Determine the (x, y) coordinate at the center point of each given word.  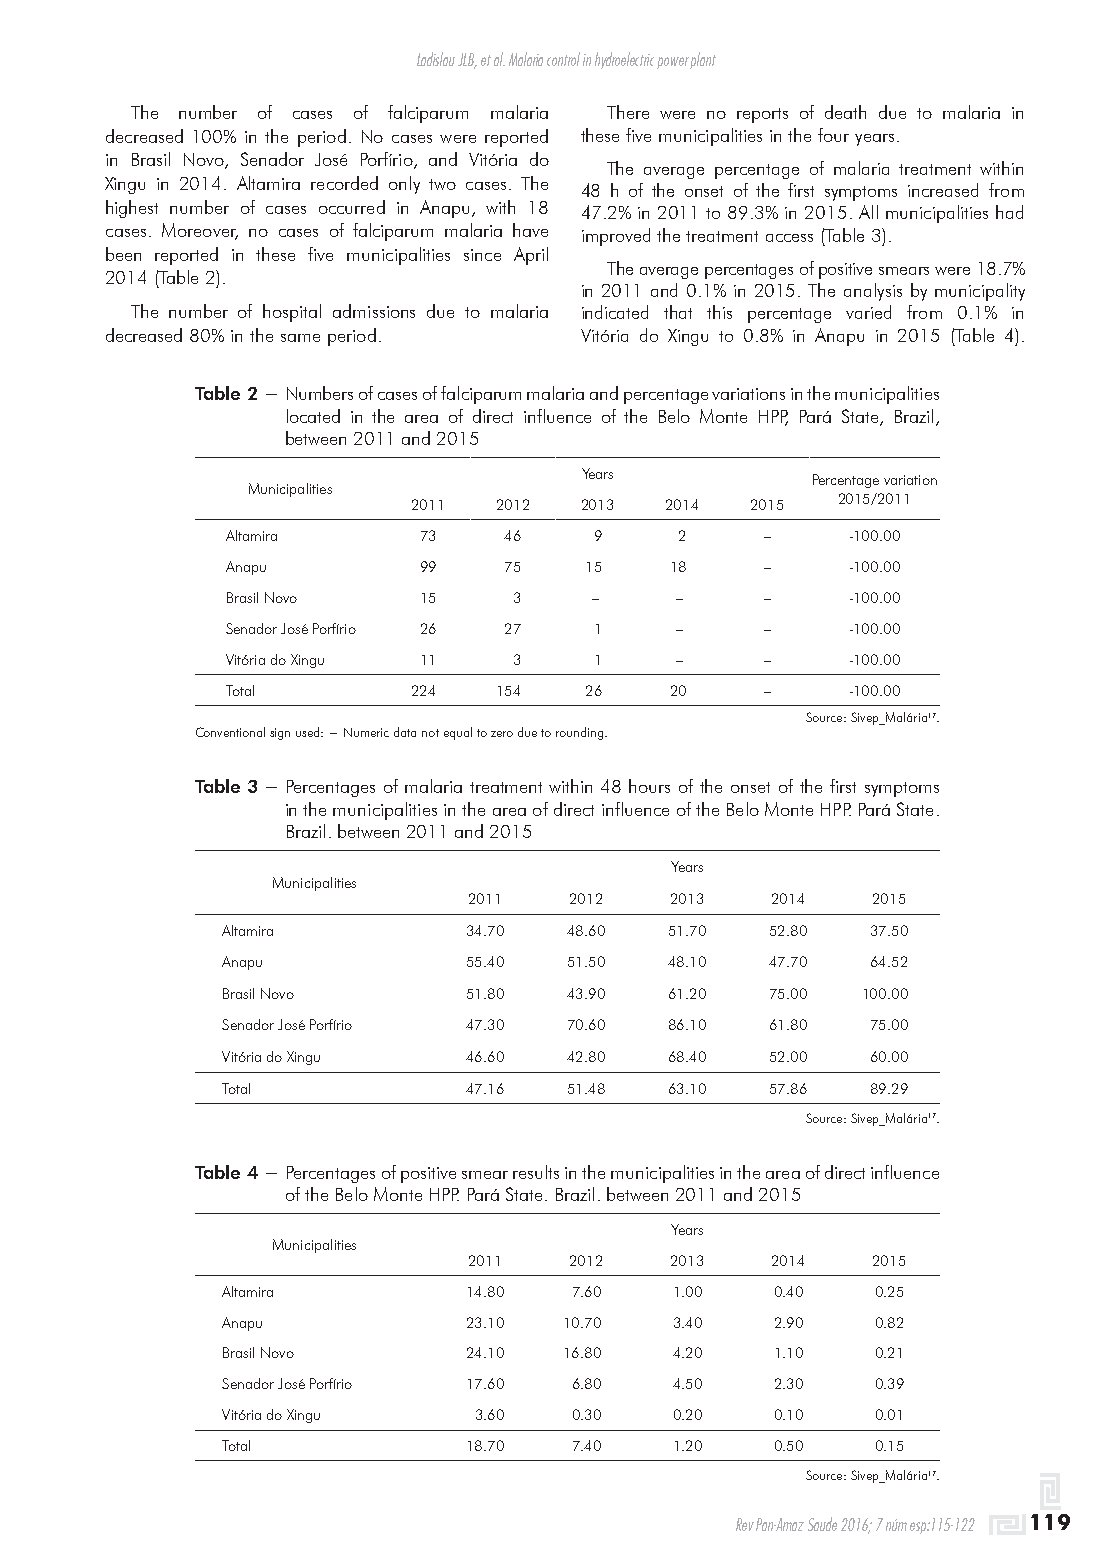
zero (502, 734)
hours (649, 786)
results (536, 1172)
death (845, 112)
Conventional (230, 732)
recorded (344, 183)
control (563, 59)
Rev (745, 1524)
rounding (581, 733)
